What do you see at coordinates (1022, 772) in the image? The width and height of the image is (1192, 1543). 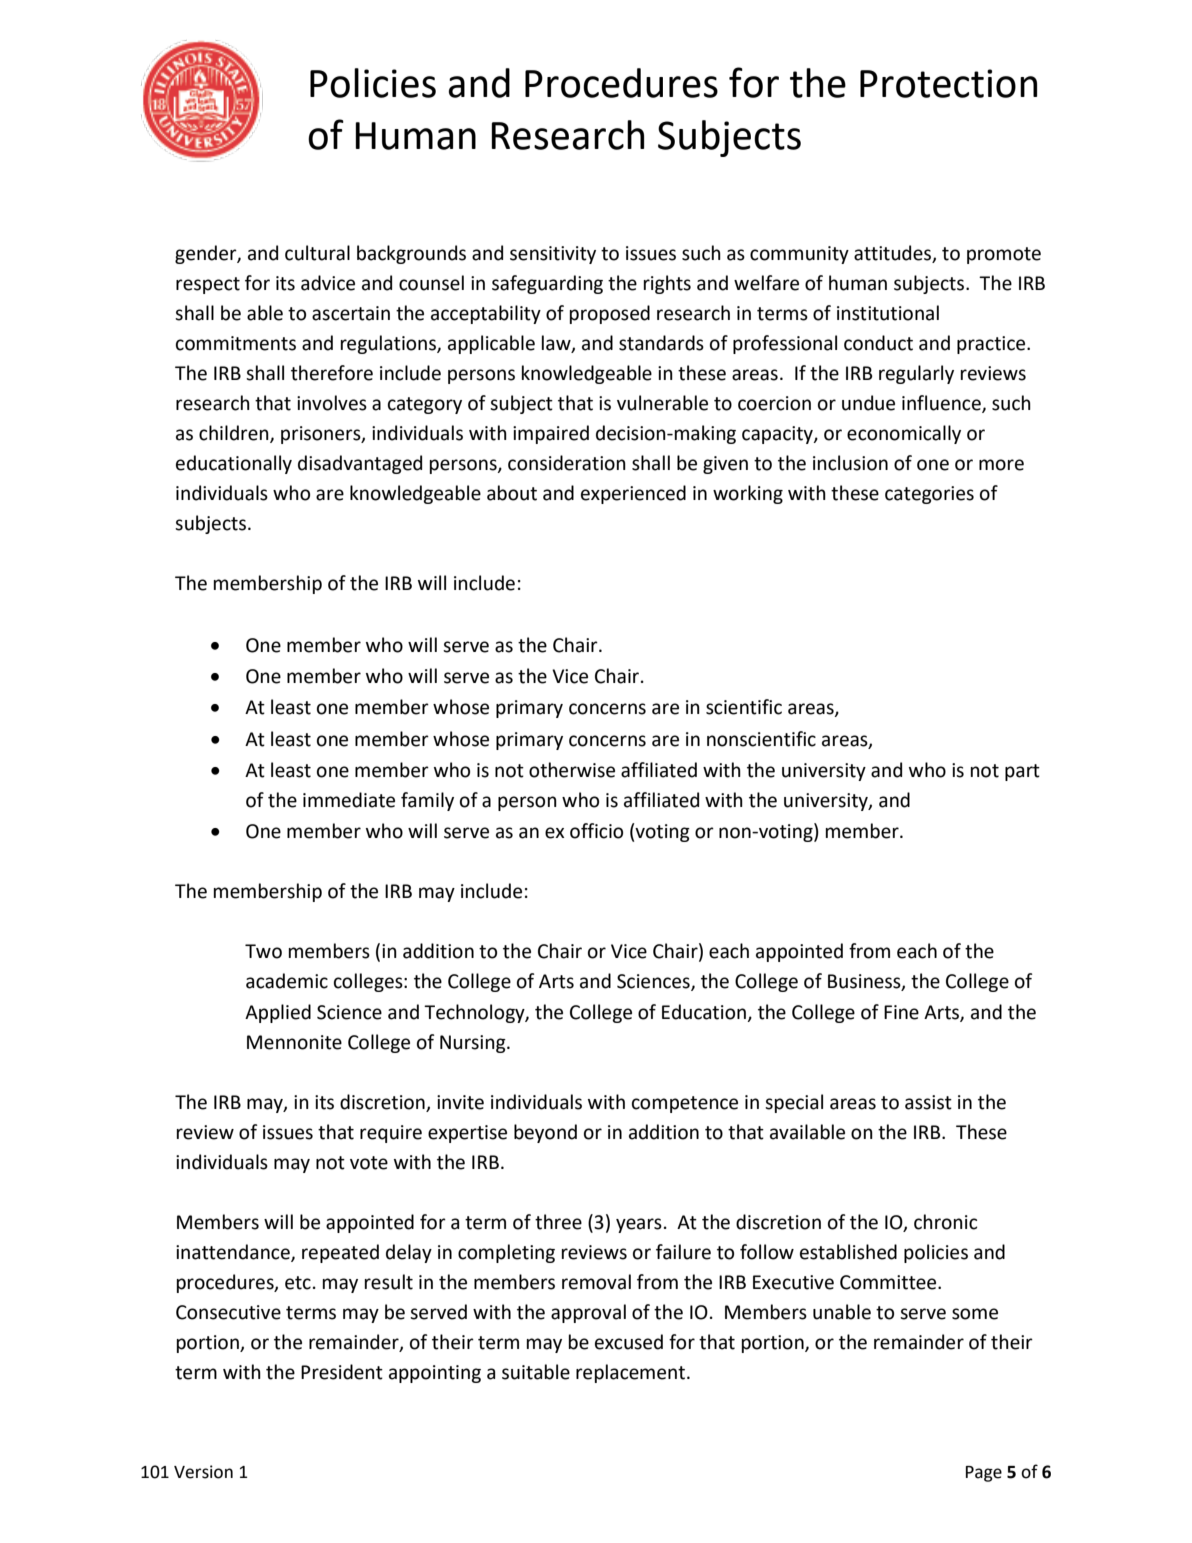 I see `part` at bounding box center [1022, 772].
